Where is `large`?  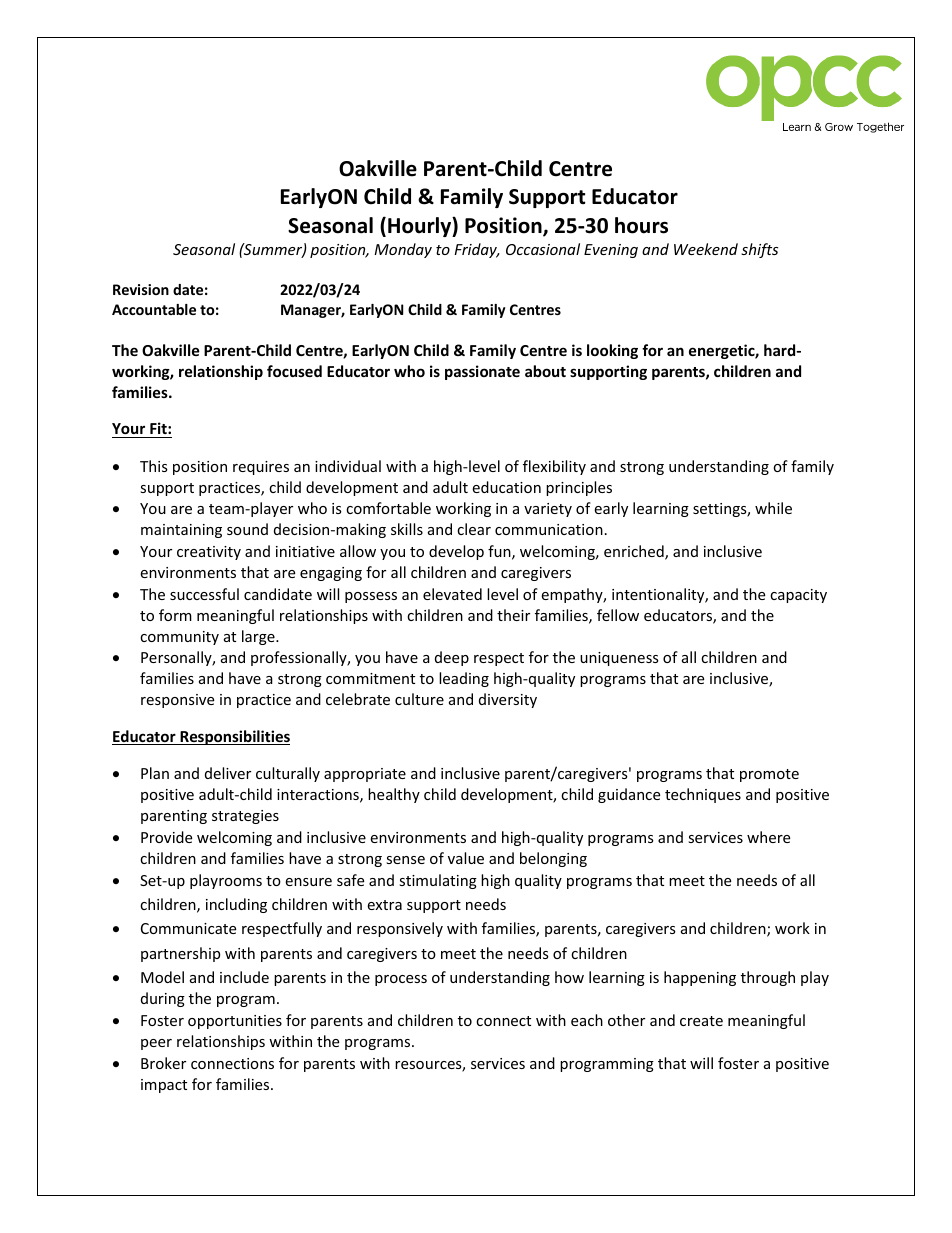
large is located at coordinates (259, 637).
